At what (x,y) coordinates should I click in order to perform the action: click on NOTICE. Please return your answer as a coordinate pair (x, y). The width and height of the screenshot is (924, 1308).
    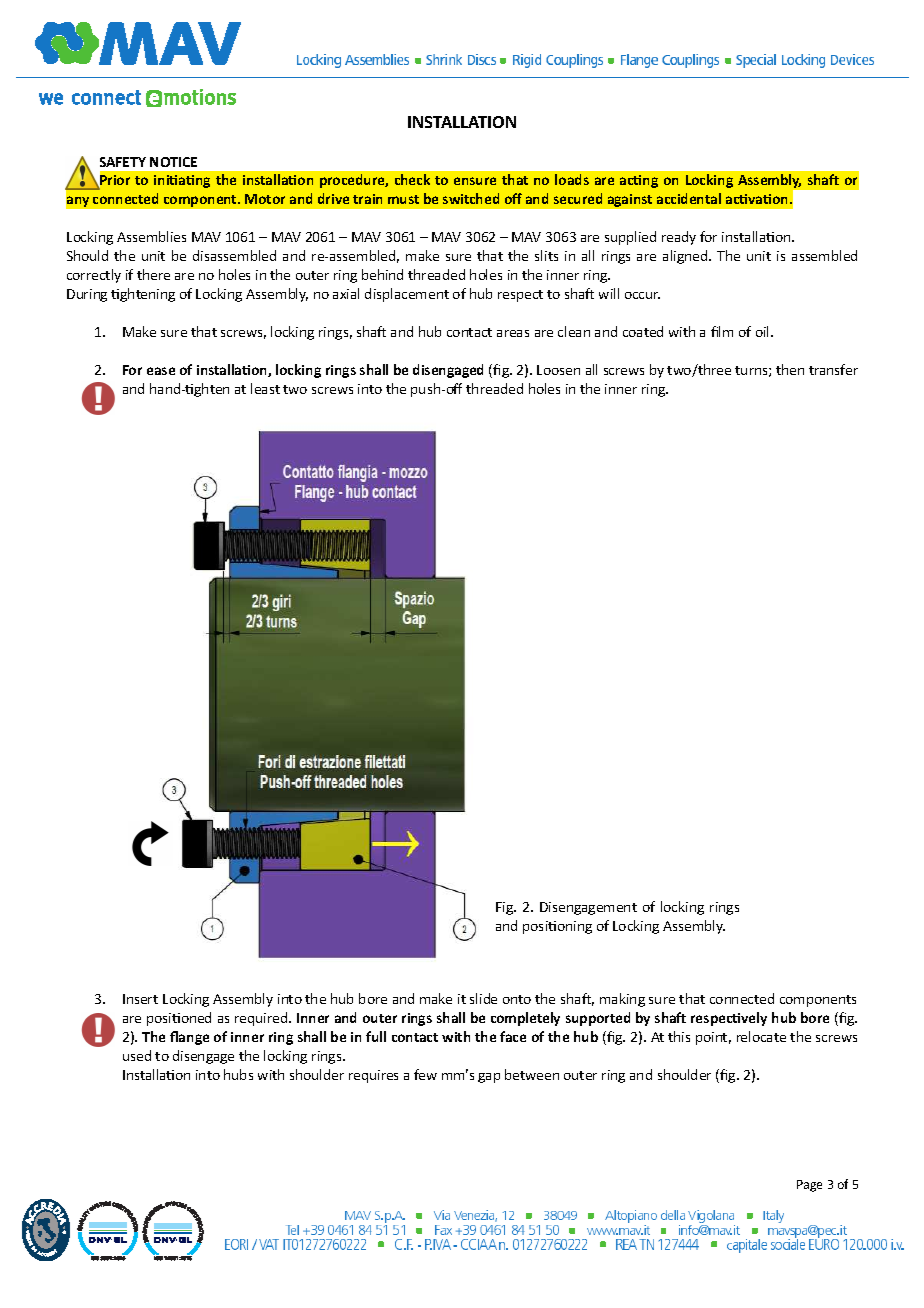
    Looking at the image, I should click on (173, 162).
